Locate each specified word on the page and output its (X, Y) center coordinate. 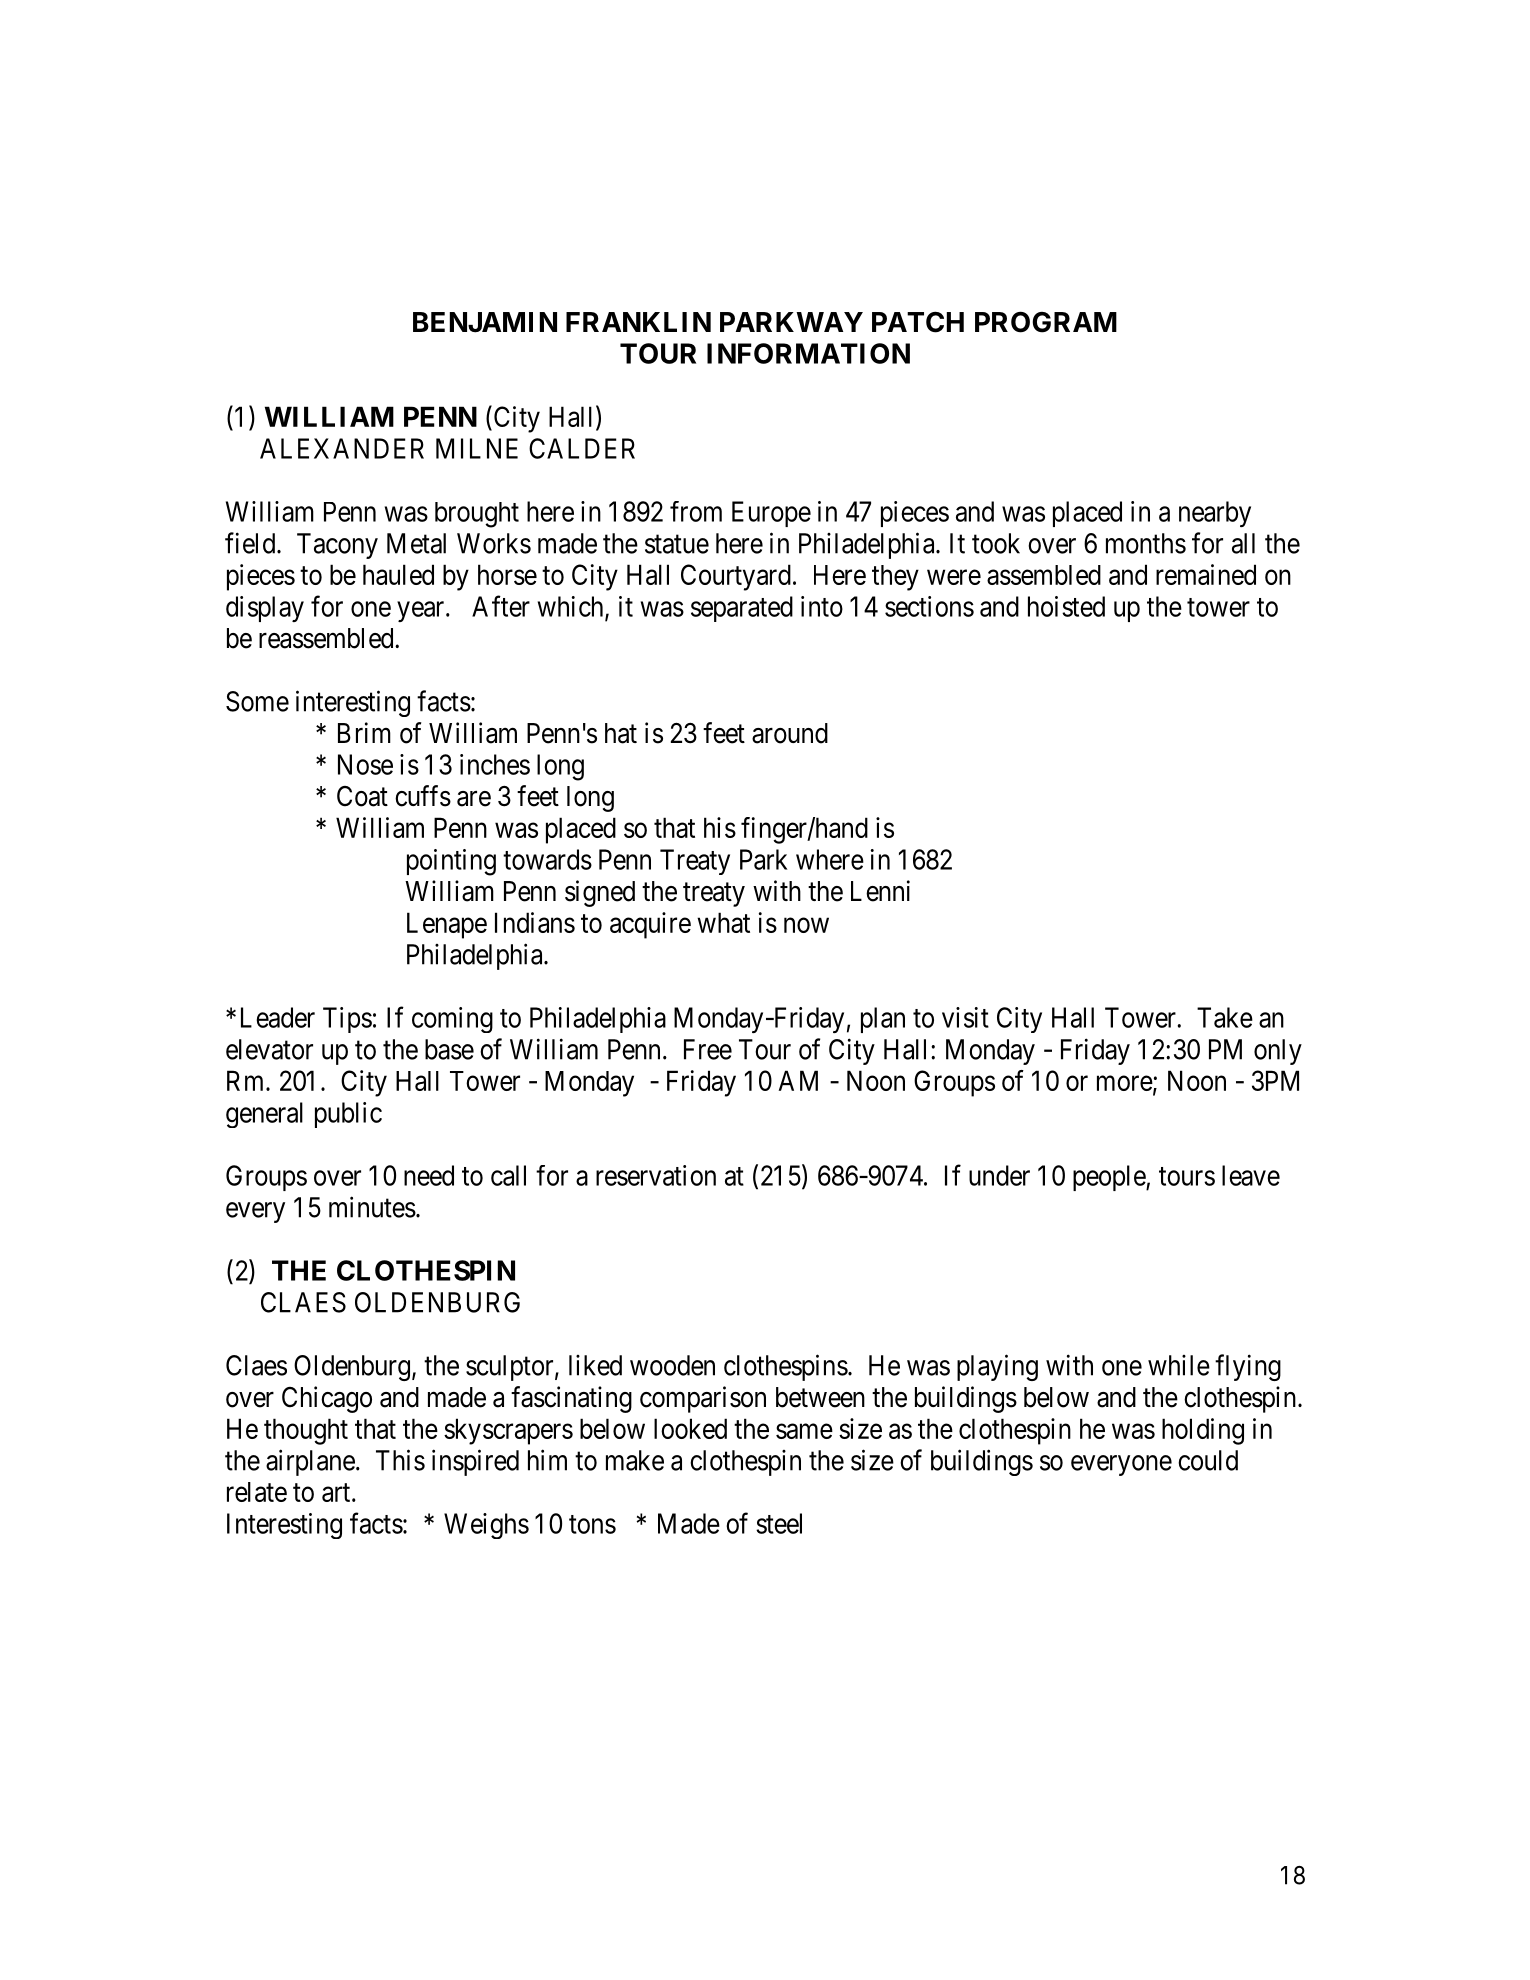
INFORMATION (808, 353)
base (449, 1049)
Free (708, 1049)
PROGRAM (1046, 322)
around (790, 733)
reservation (656, 1175)
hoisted (1066, 606)
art (337, 1492)
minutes (372, 1207)
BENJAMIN (485, 322)
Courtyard (736, 577)
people (1110, 1178)
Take (1225, 1017)
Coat (362, 796)
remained (1206, 574)
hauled (398, 574)
